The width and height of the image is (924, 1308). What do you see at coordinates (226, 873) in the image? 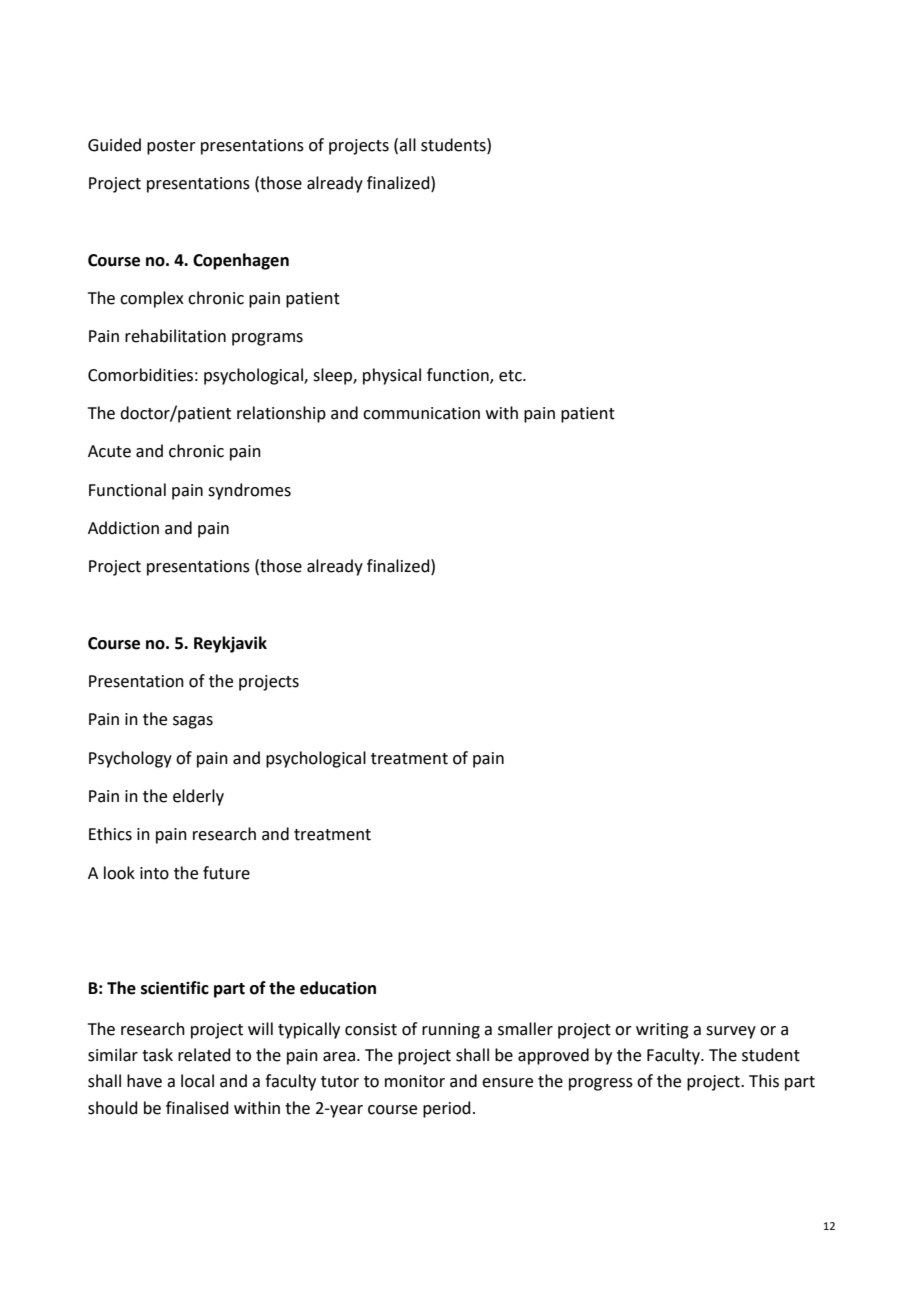
I see `future` at bounding box center [226, 873].
